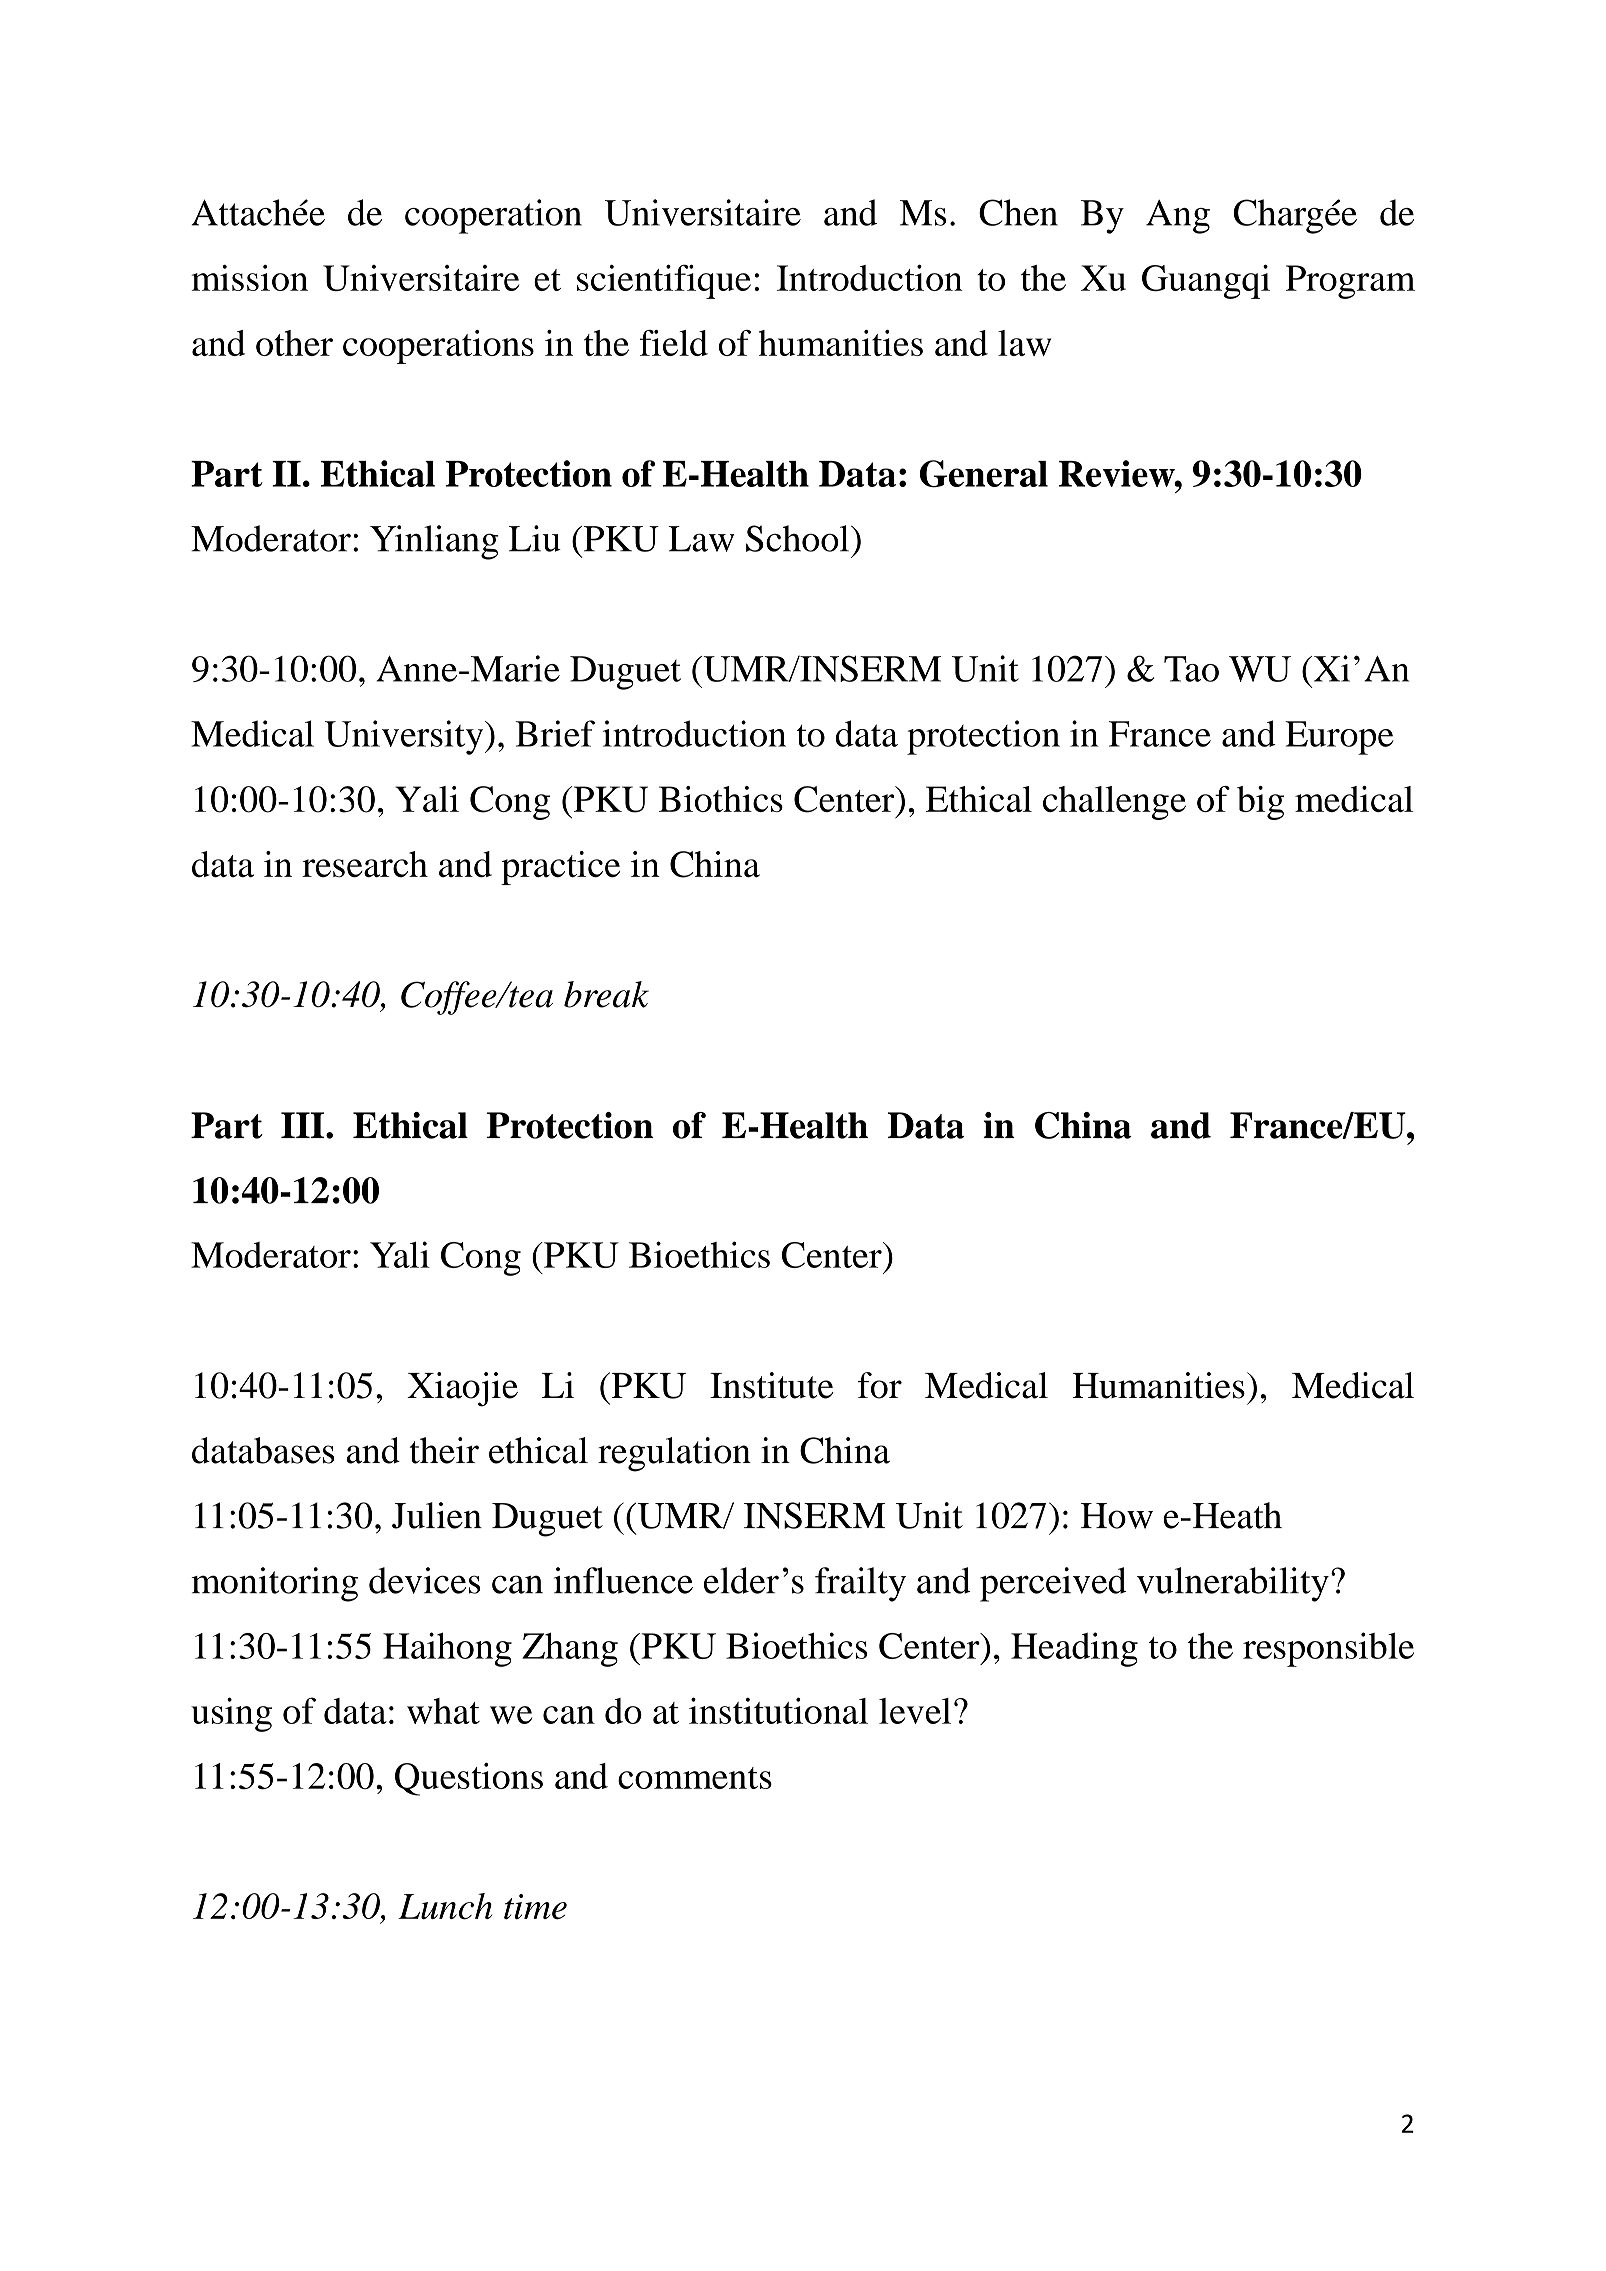  Describe the element at coordinates (249, 278) in the screenshot. I see `mission` at that location.
